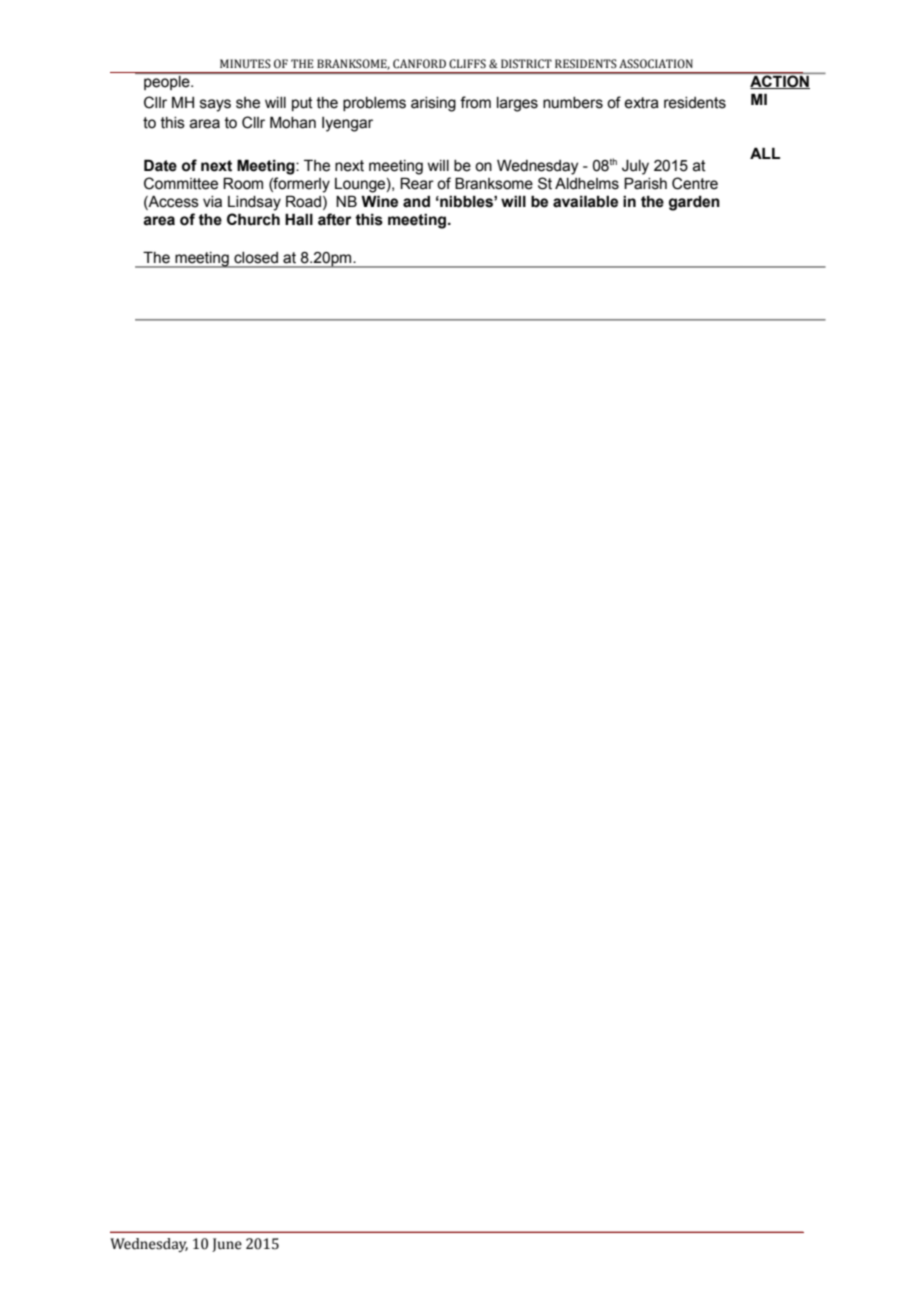  Describe the element at coordinates (256, 258) in the screenshot. I see `closed` at that location.
